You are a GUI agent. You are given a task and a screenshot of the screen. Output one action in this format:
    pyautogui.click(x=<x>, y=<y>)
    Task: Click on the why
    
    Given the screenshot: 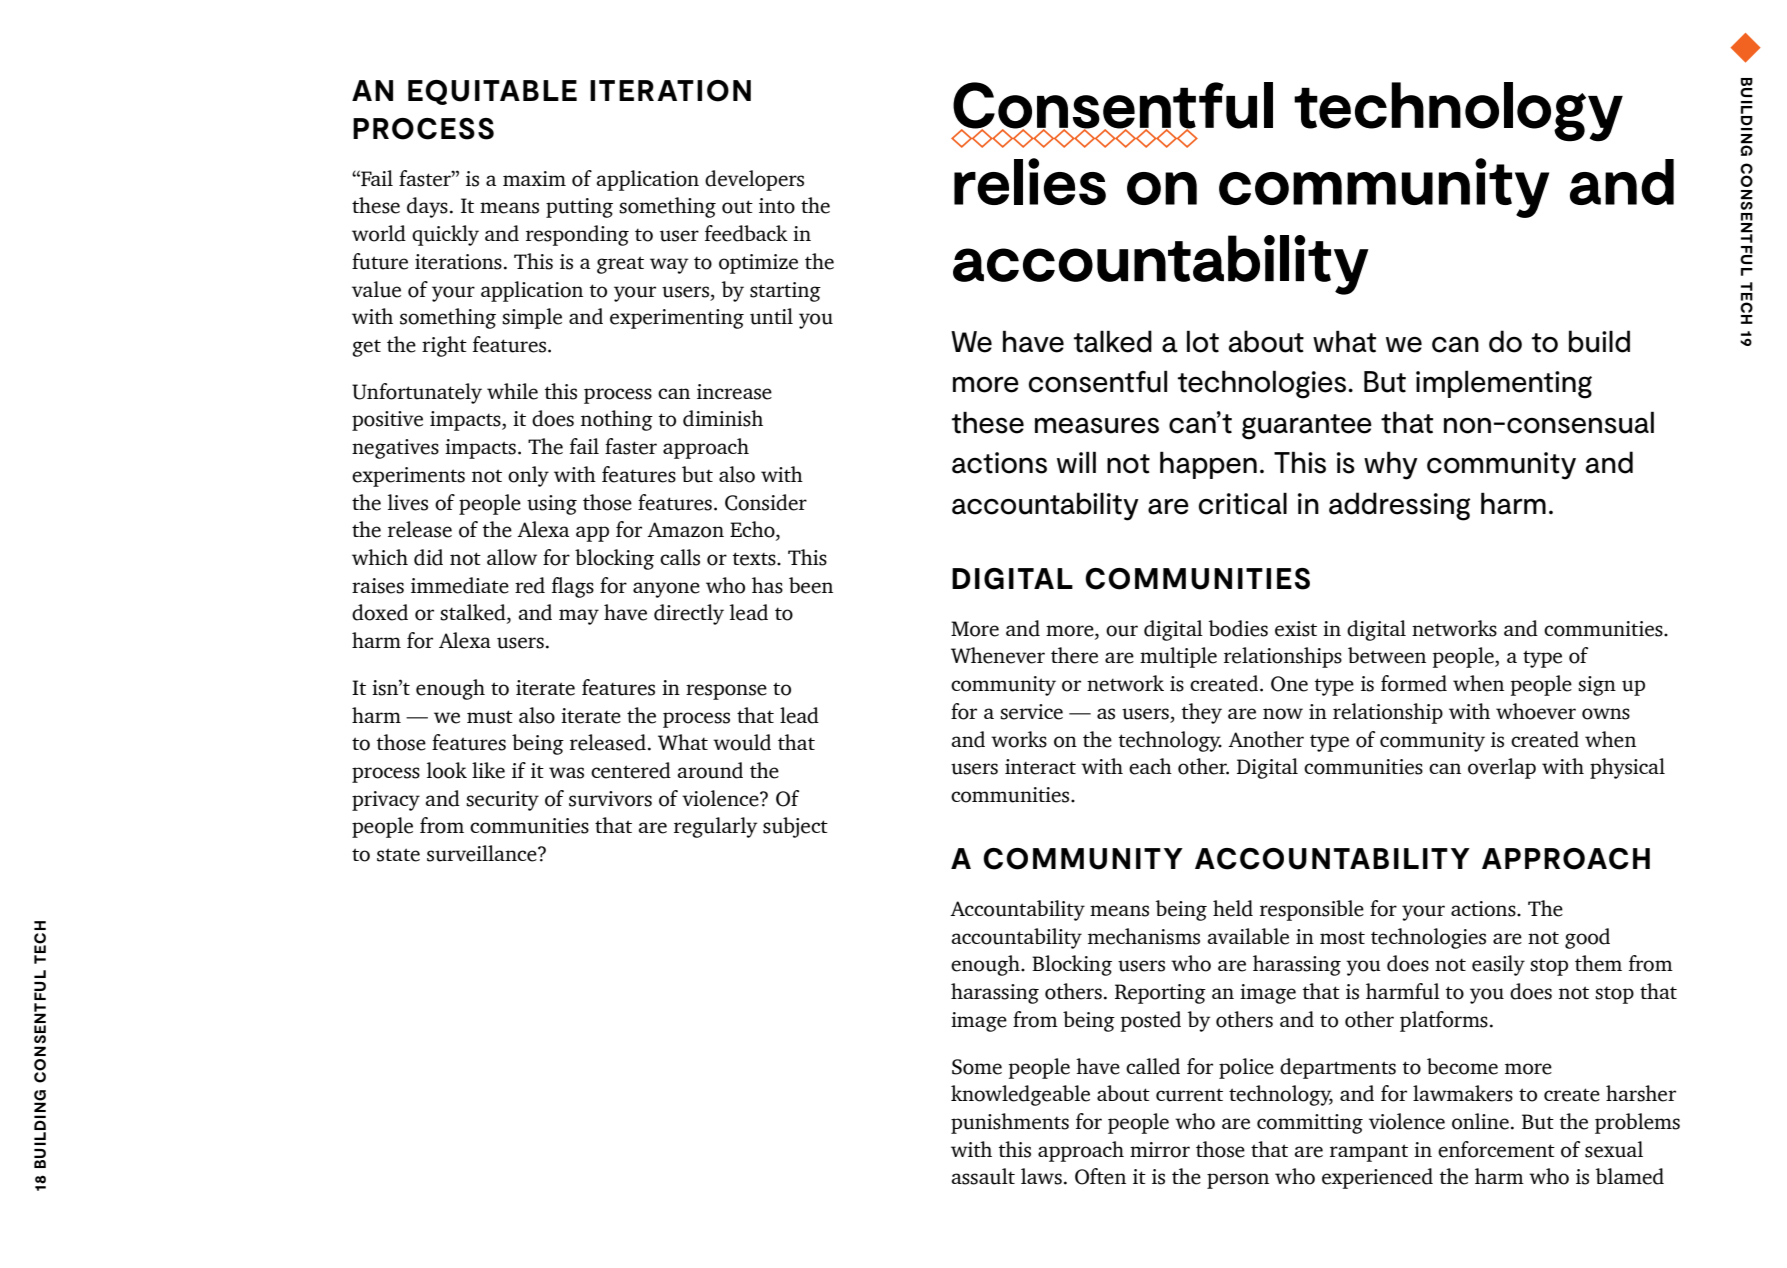 What is the action you would take?
    pyautogui.click(x=1391, y=465)
